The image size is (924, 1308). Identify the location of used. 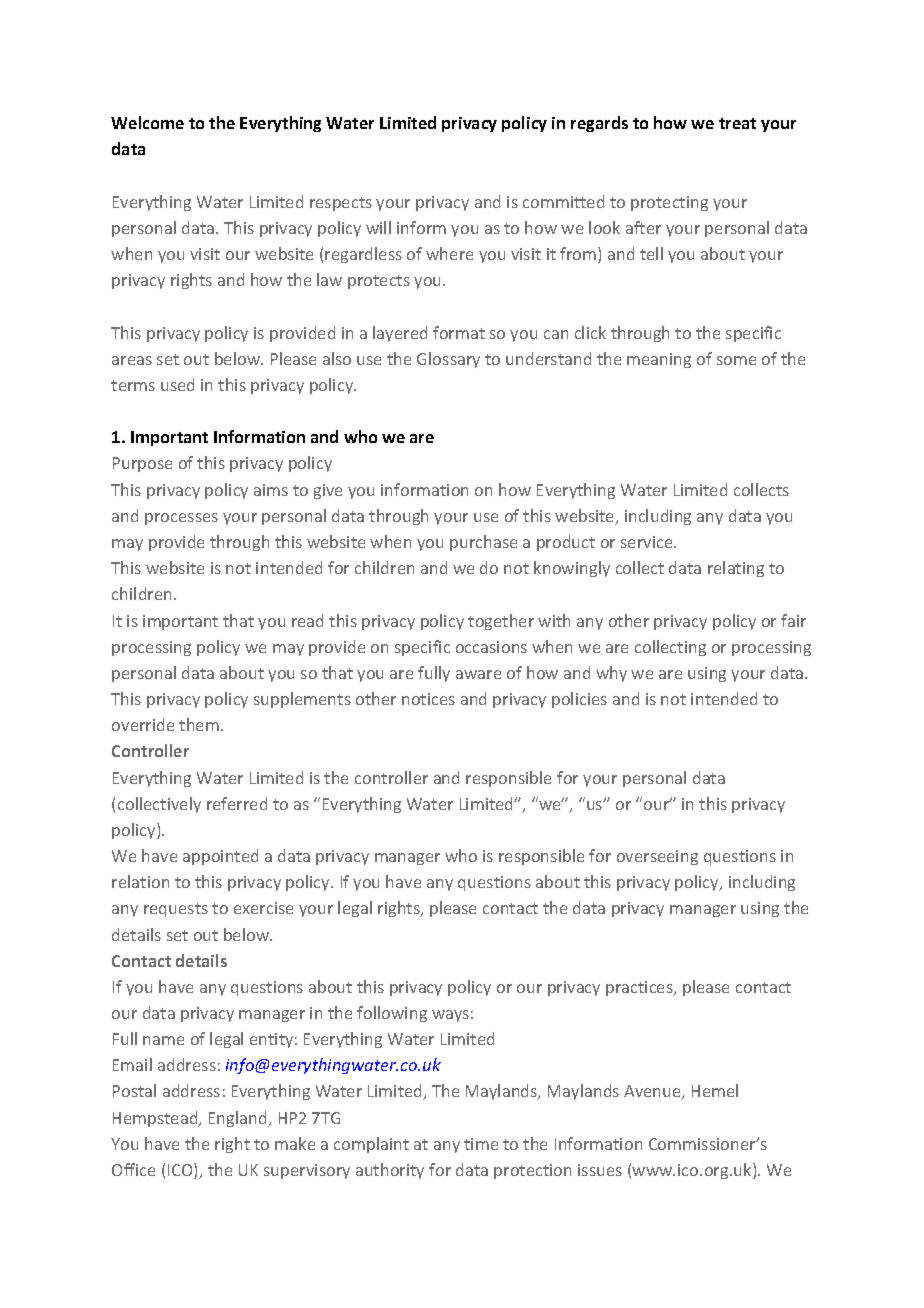
(177, 384).
